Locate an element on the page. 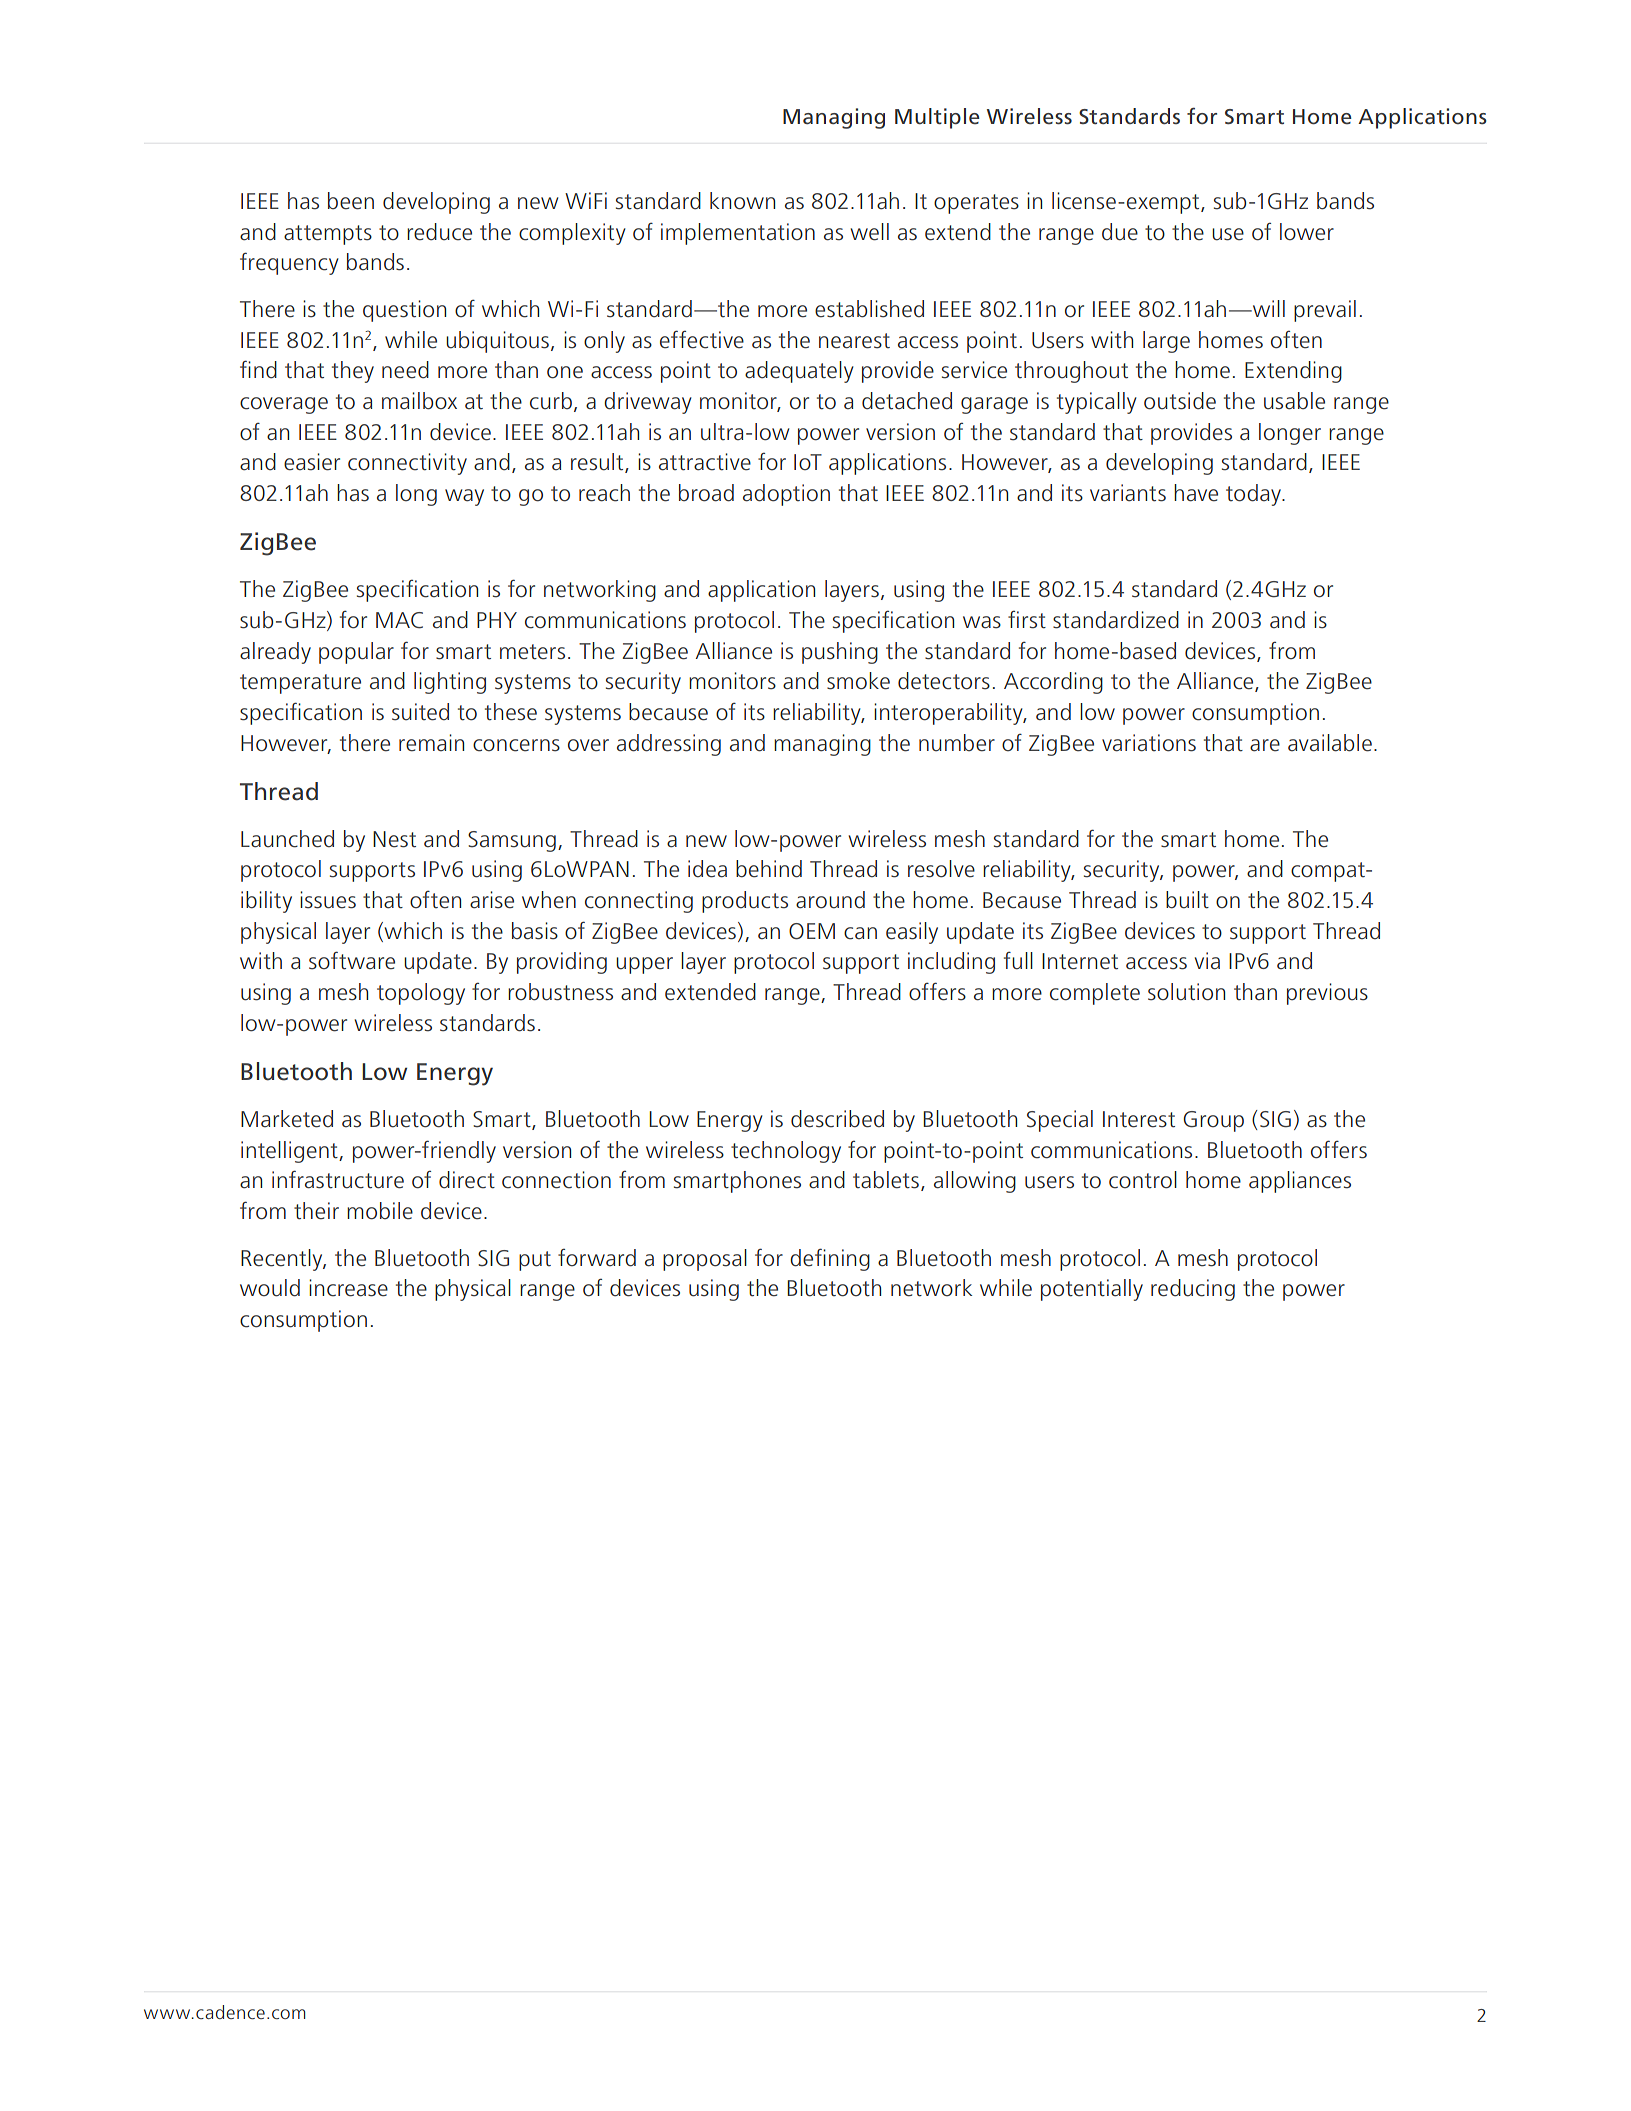 The width and height of the page is (1631, 2111). have is located at coordinates (1196, 493).
